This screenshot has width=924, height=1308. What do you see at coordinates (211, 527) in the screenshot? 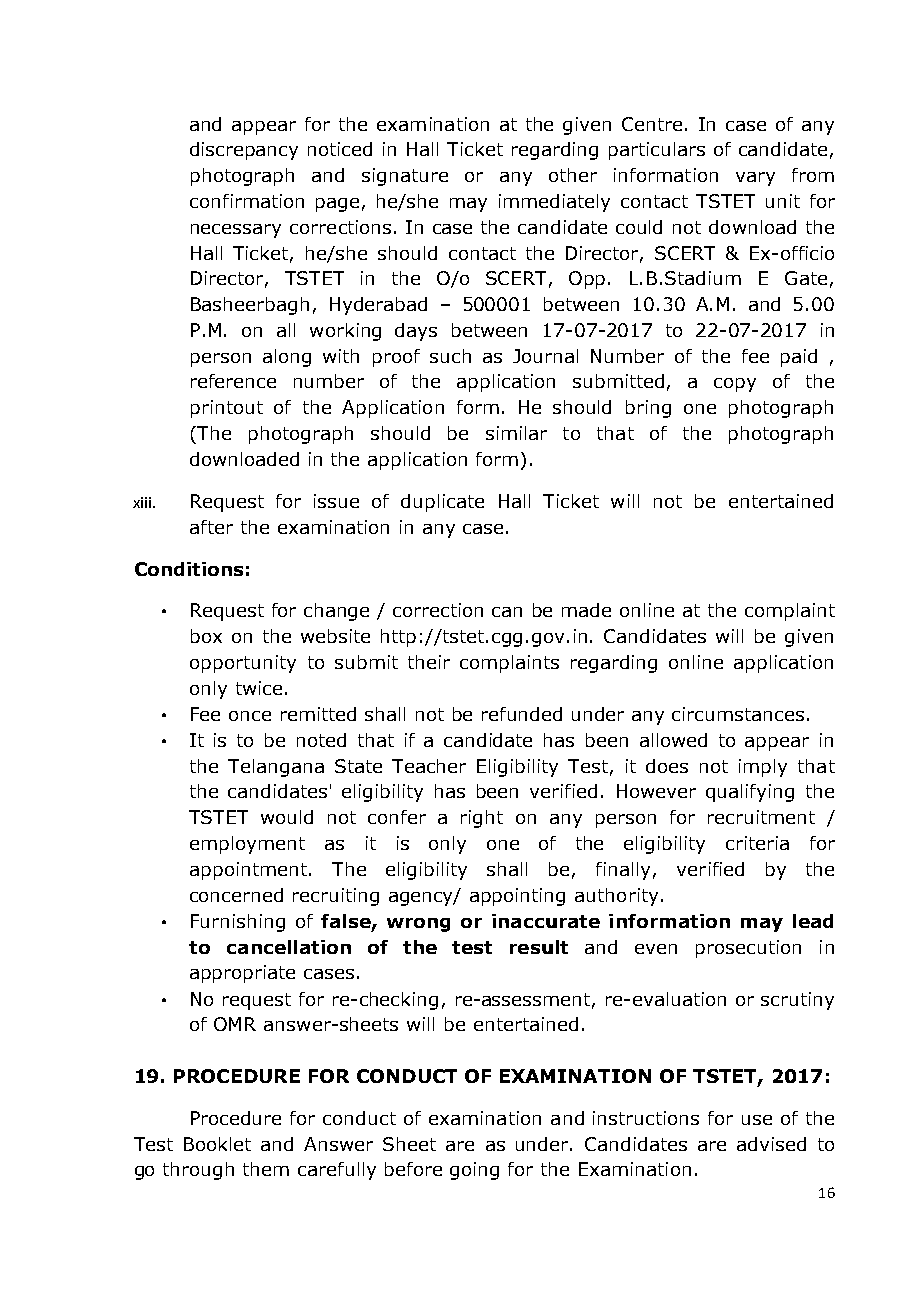
I see `after` at bounding box center [211, 527].
